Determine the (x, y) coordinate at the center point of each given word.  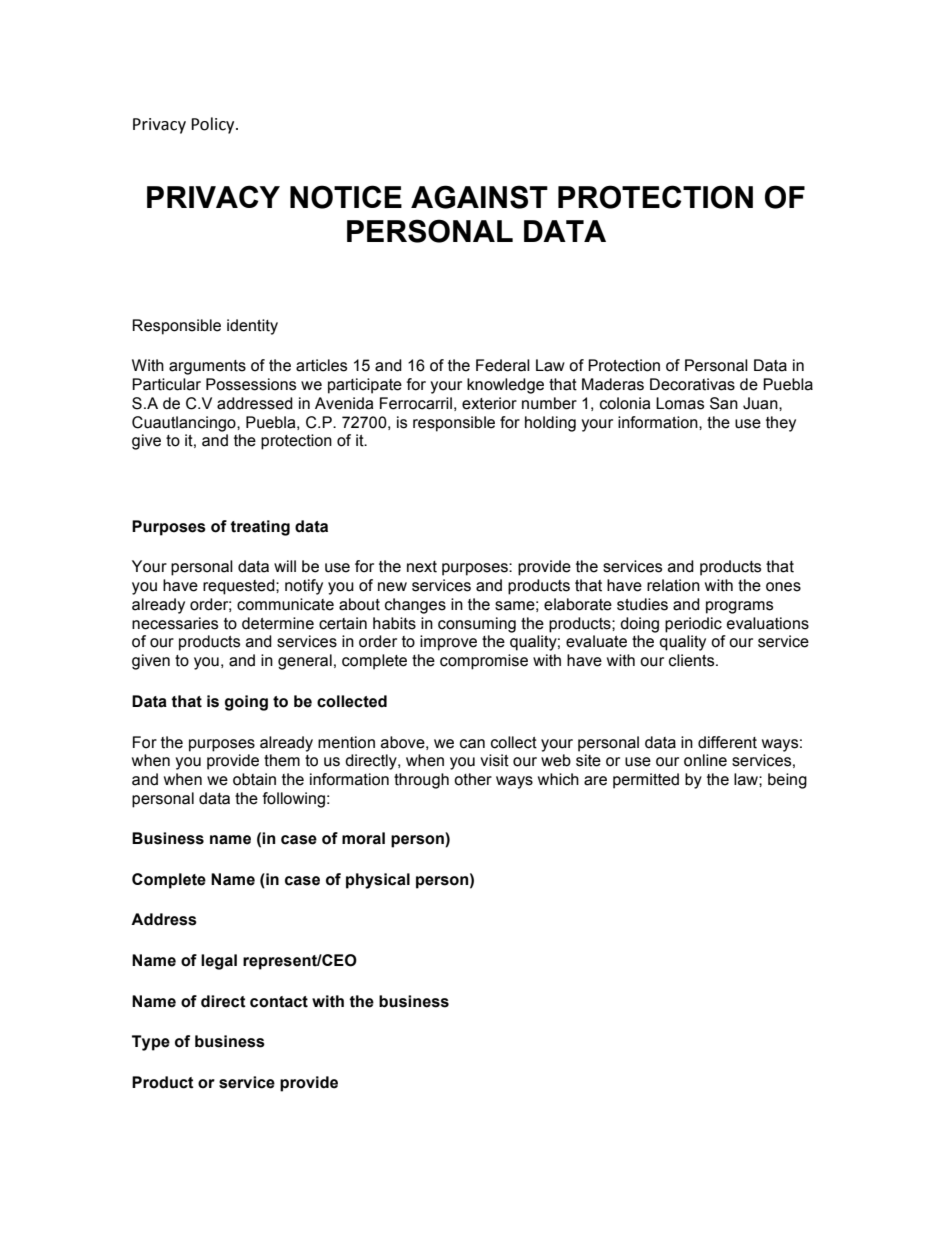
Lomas (680, 403)
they (781, 424)
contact (279, 1002)
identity (252, 327)
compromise (484, 662)
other (473, 779)
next (422, 567)
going (246, 703)
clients (693, 660)
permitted (646, 781)
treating (260, 528)
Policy (214, 125)
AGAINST (479, 197)
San (724, 403)
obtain (254, 779)
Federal (503, 365)
